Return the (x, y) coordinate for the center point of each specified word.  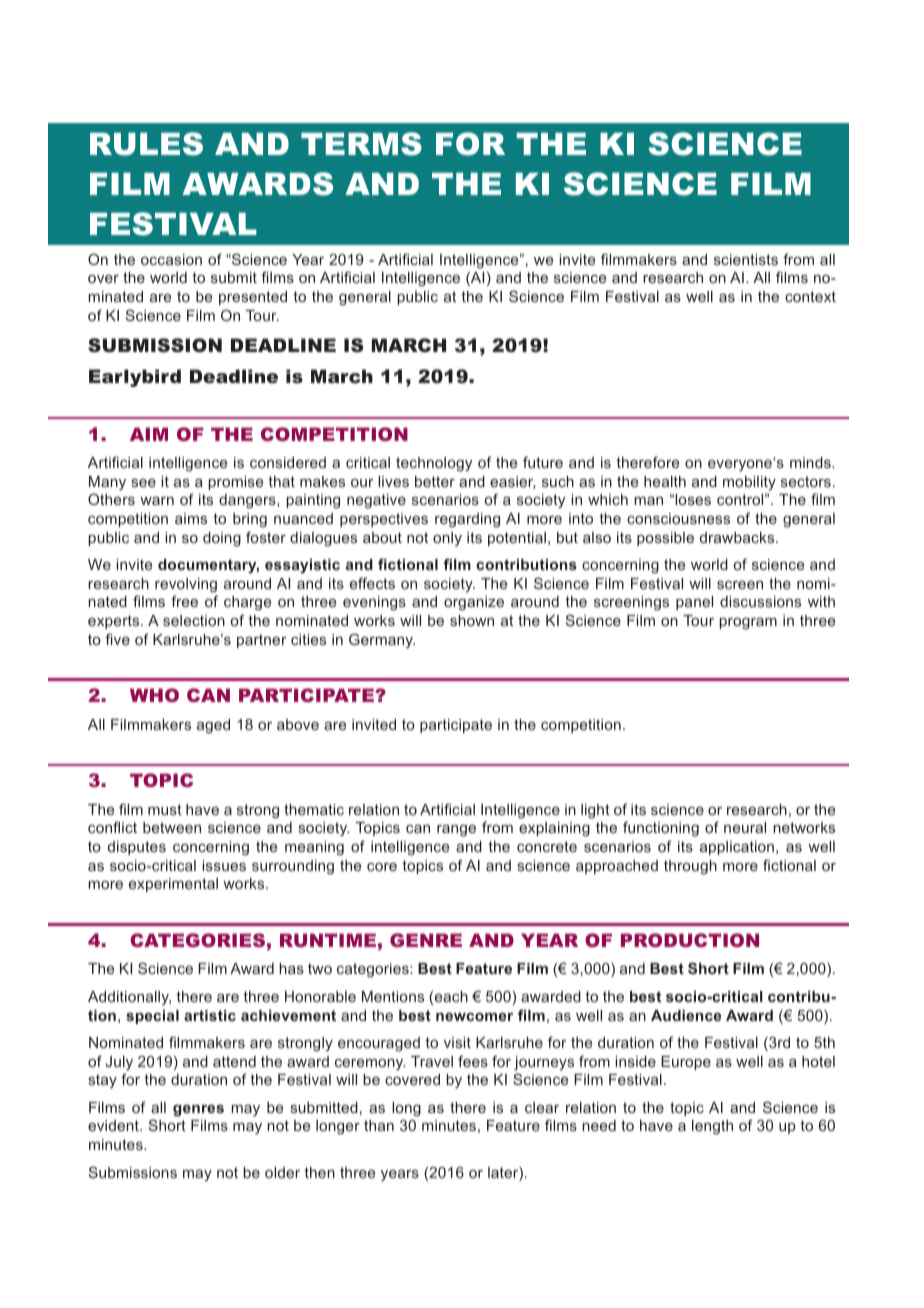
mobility (749, 483)
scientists (746, 259)
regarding (467, 520)
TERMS (361, 144)
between (172, 827)
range (456, 831)
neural (745, 827)
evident (114, 1125)
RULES (146, 144)
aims (191, 518)
